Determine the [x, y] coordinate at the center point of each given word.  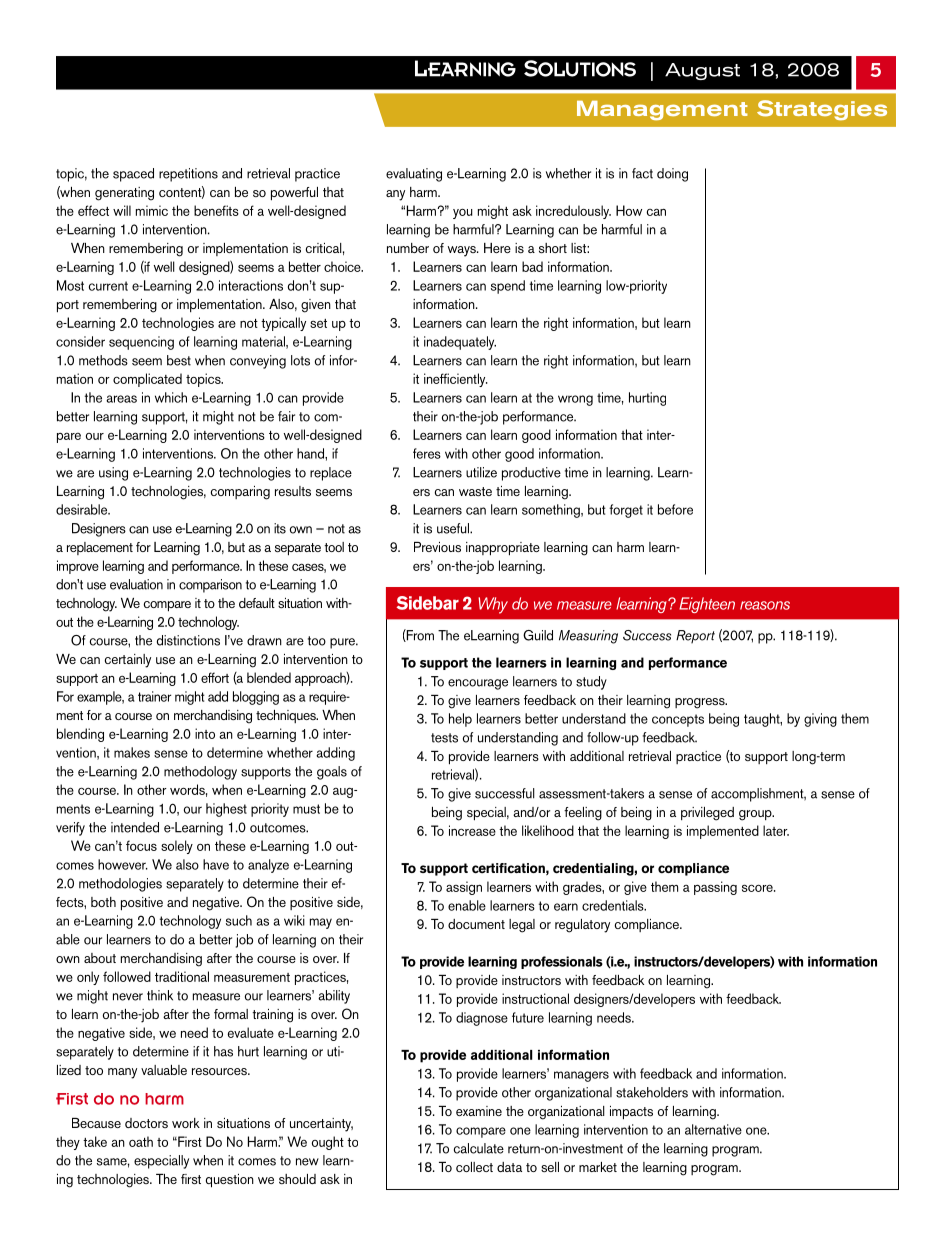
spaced [133, 175]
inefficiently [456, 380]
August [702, 71]
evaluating [414, 175]
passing [715, 888]
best [179, 360]
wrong [575, 400]
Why [493, 605]
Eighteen [707, 605]
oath [141, 1141]
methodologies [120, 885]
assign [464, 888]
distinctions [188, 640]
